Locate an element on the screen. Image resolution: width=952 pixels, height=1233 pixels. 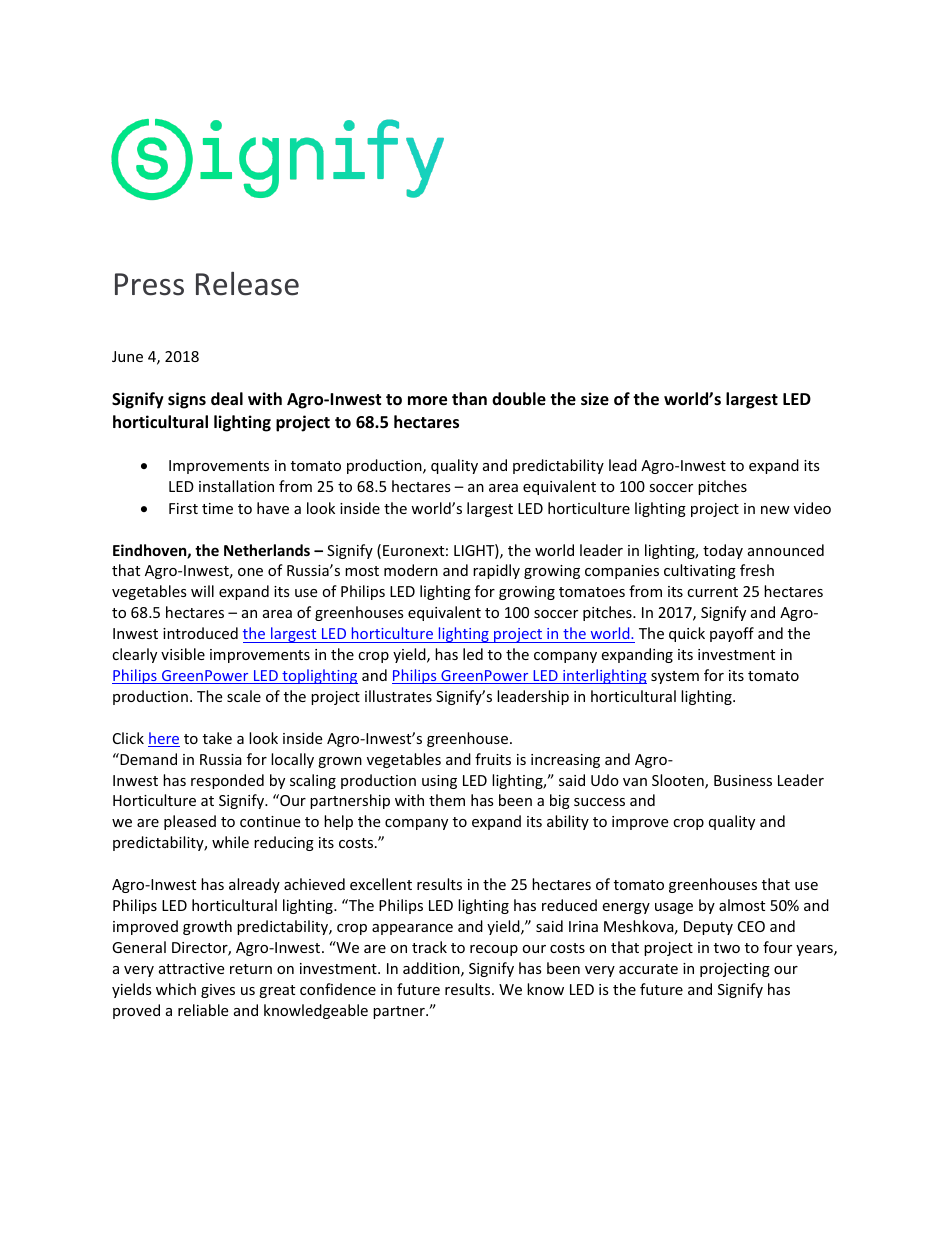
gives is located at coordinates (218, 991).
